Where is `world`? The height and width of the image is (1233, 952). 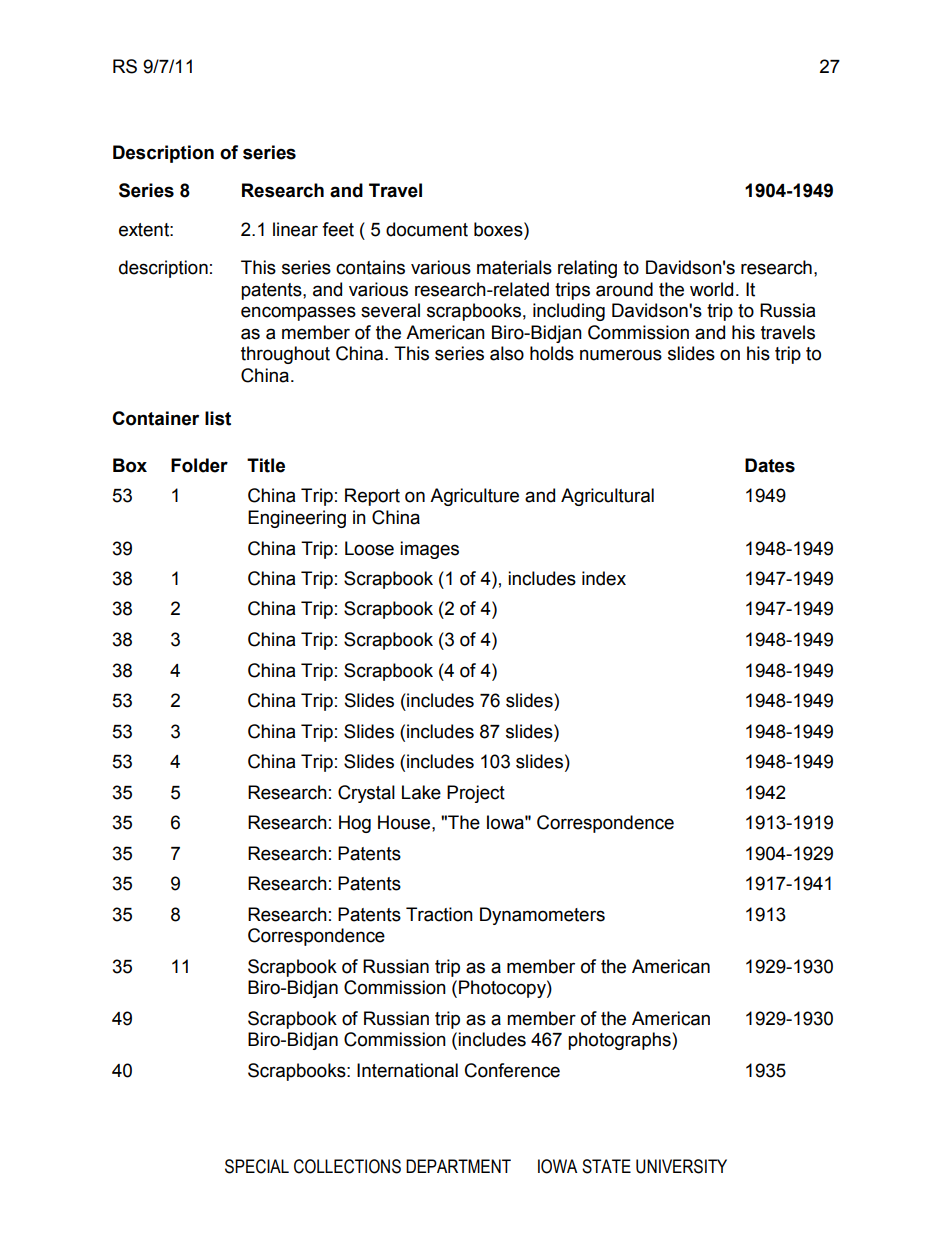 world is located at coordinates (711, 289).
